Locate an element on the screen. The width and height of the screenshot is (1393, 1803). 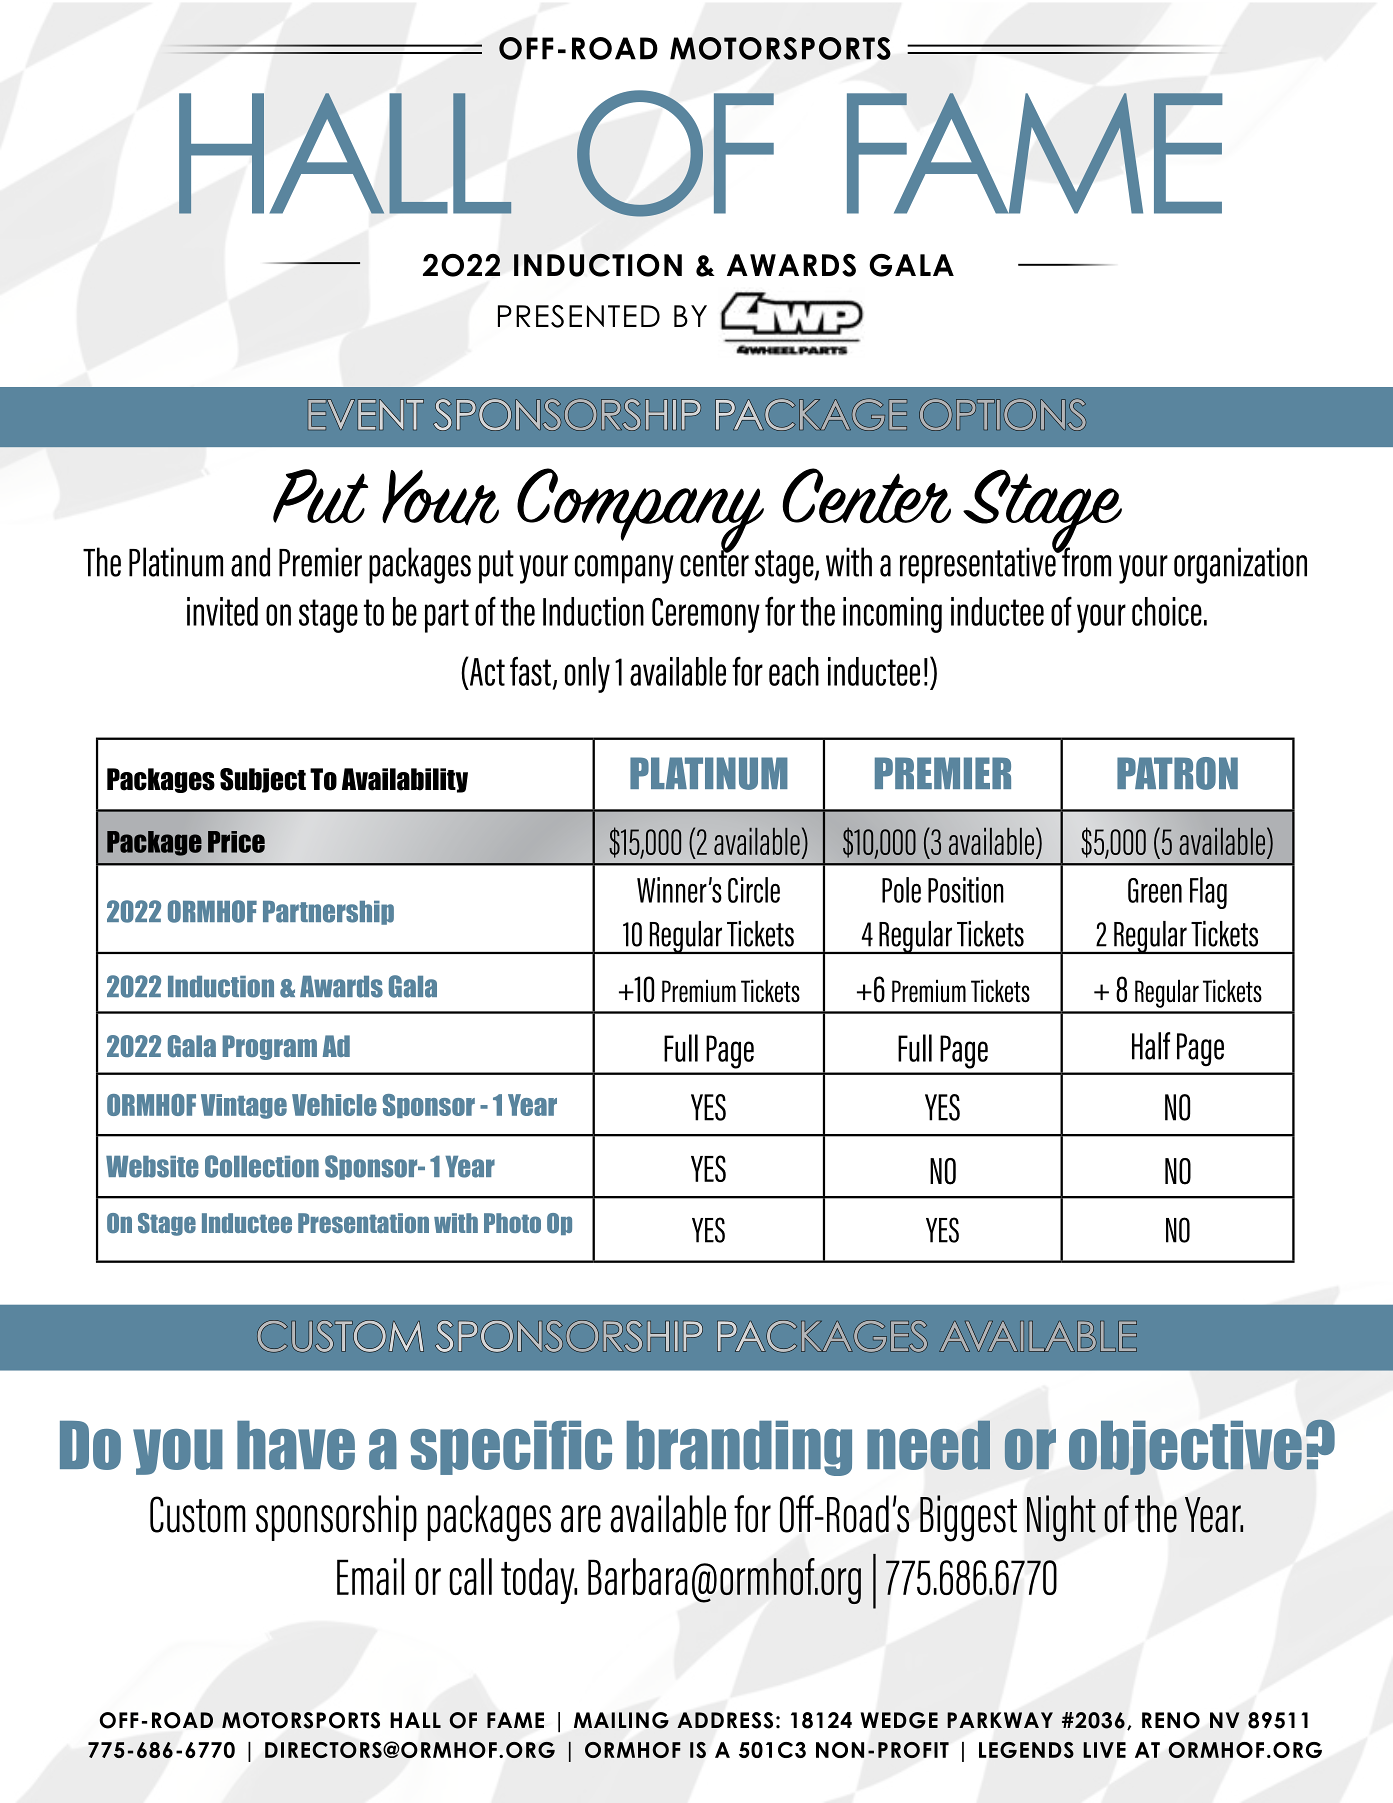
PATRON is located at coordinates (1177, 773).
